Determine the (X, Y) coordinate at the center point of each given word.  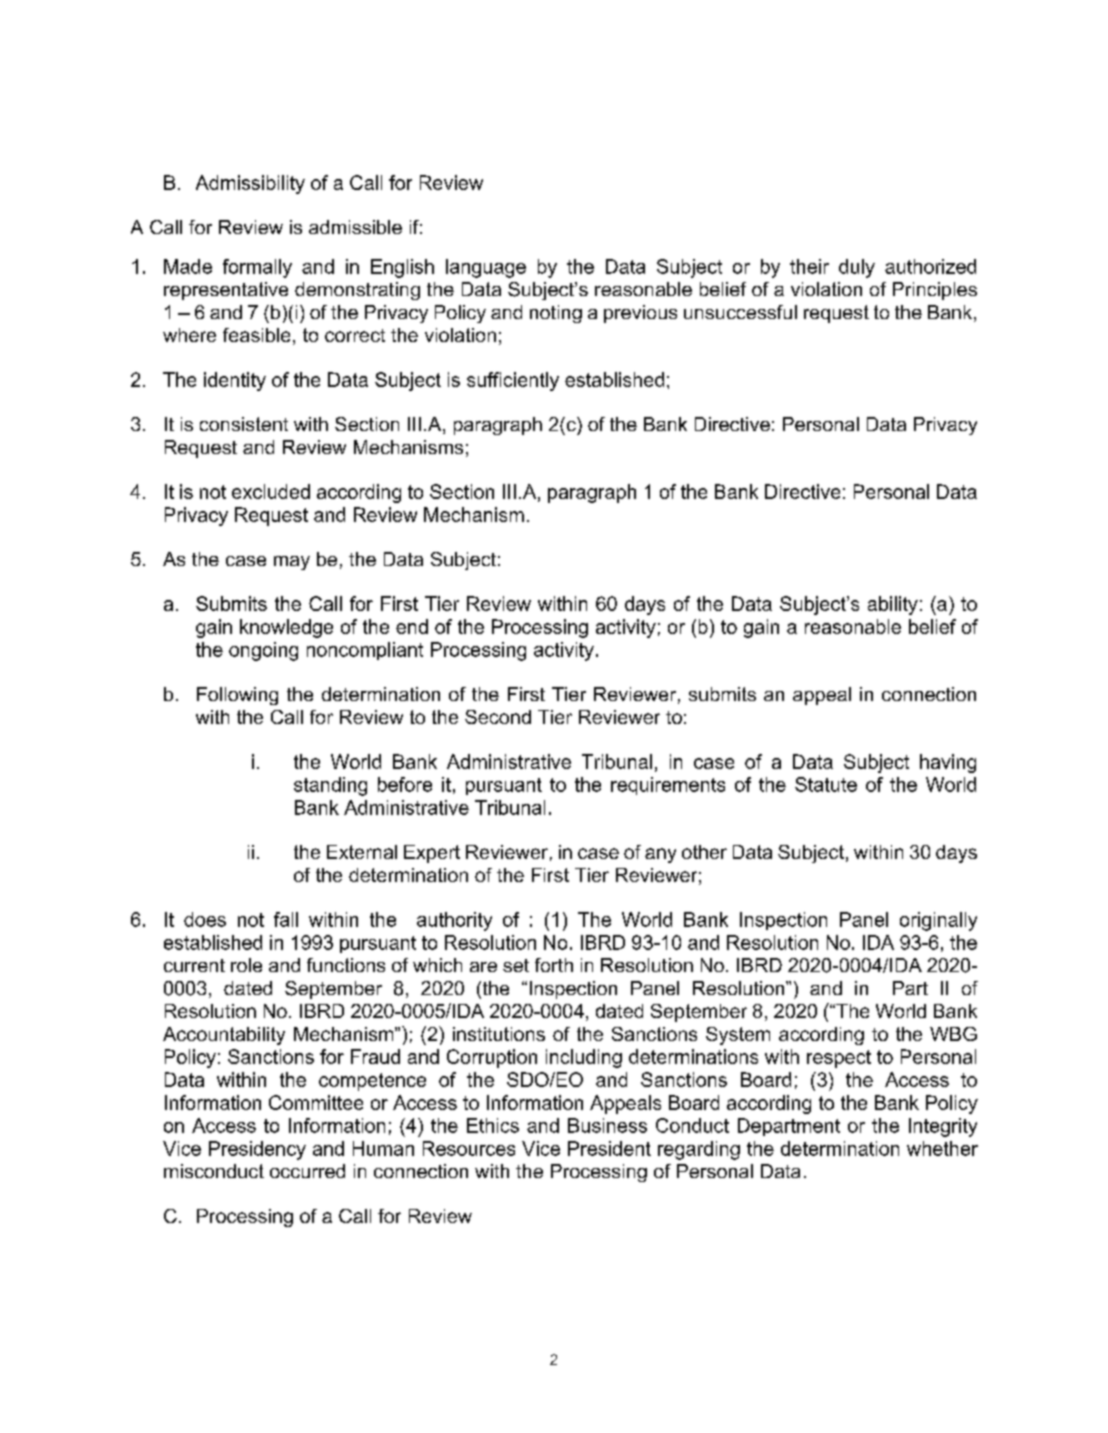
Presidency (257, 1150)
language (486, 268)
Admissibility (250, 184)
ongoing (263, 651)
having (948, 763)
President (609, 1148)
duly (857, 268)
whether (942, 1148)
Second (498, 717)
